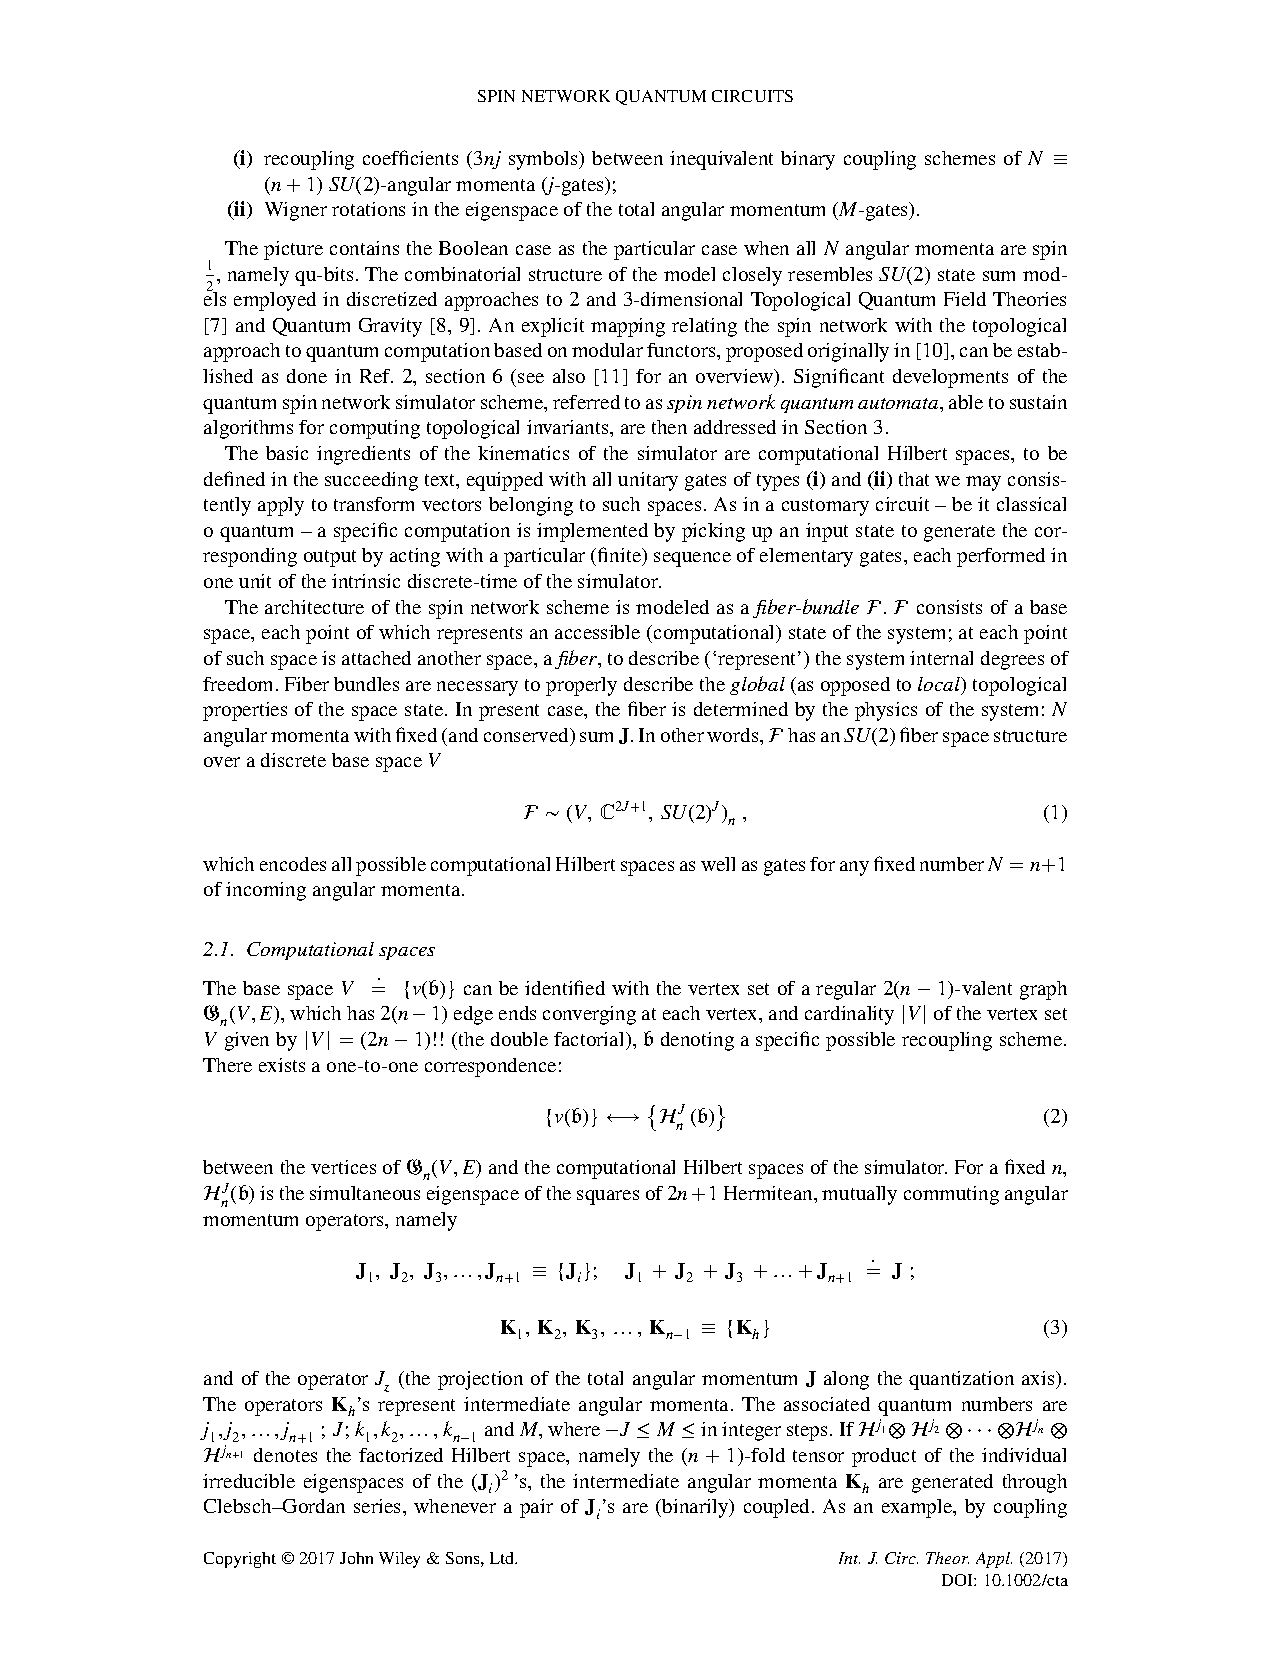 This screenshot has width=1265, height=1663. Describe the element at coordinates (282, 1065) in the screenshot. I see `exists` at that location.
